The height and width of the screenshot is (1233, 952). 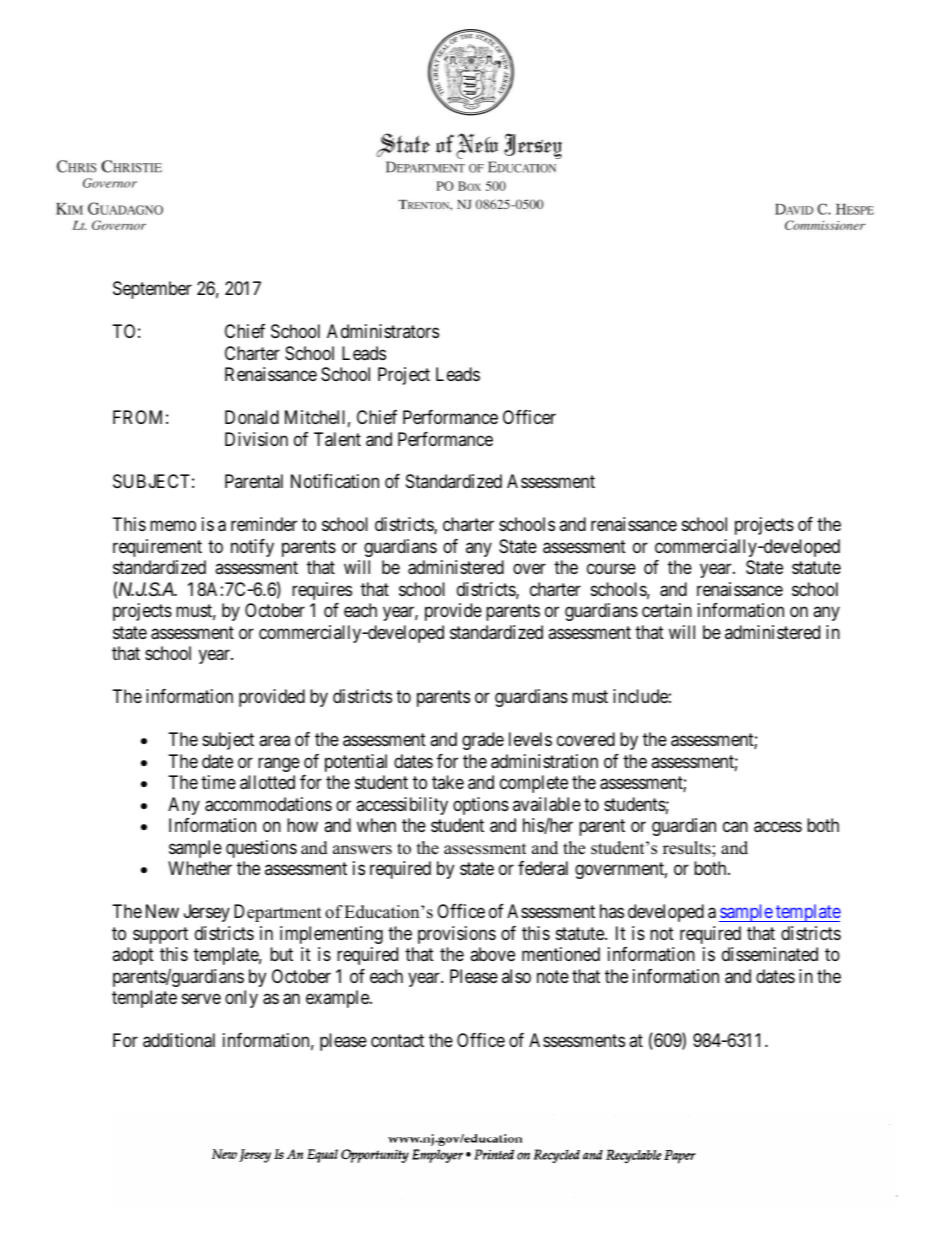 I want to click on September, so click(x=152, y=290).
